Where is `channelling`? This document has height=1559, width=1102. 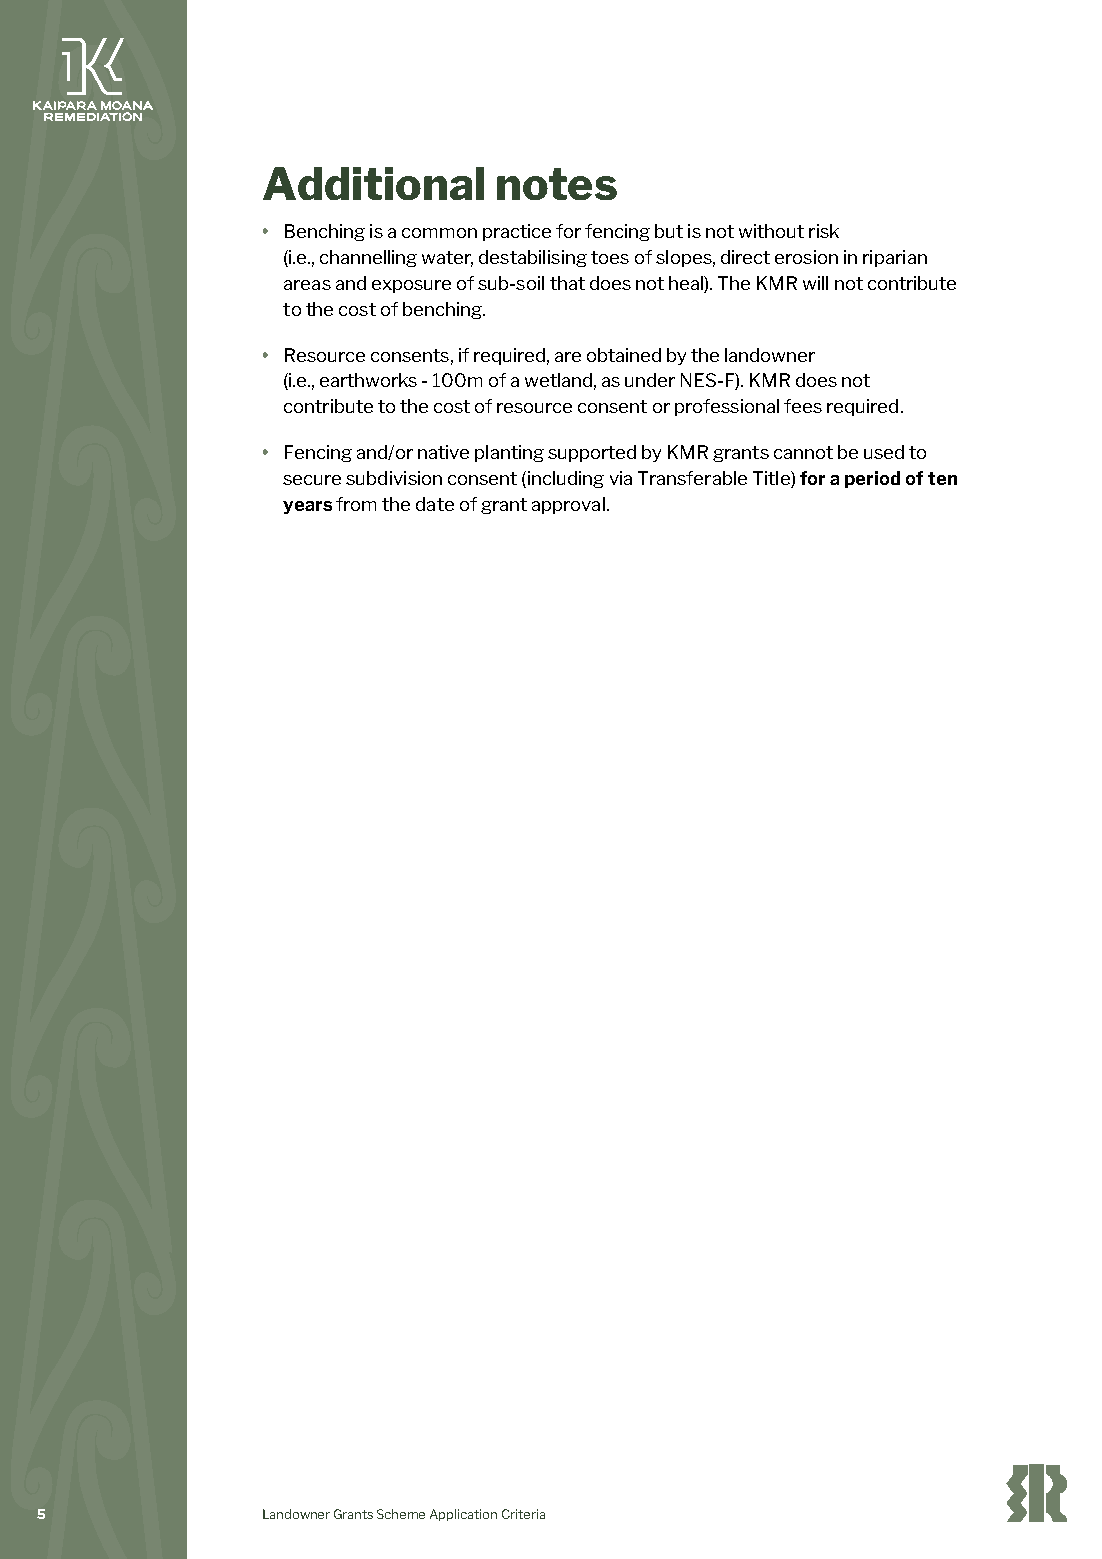 channelling is located at coordinates (368, 258).
